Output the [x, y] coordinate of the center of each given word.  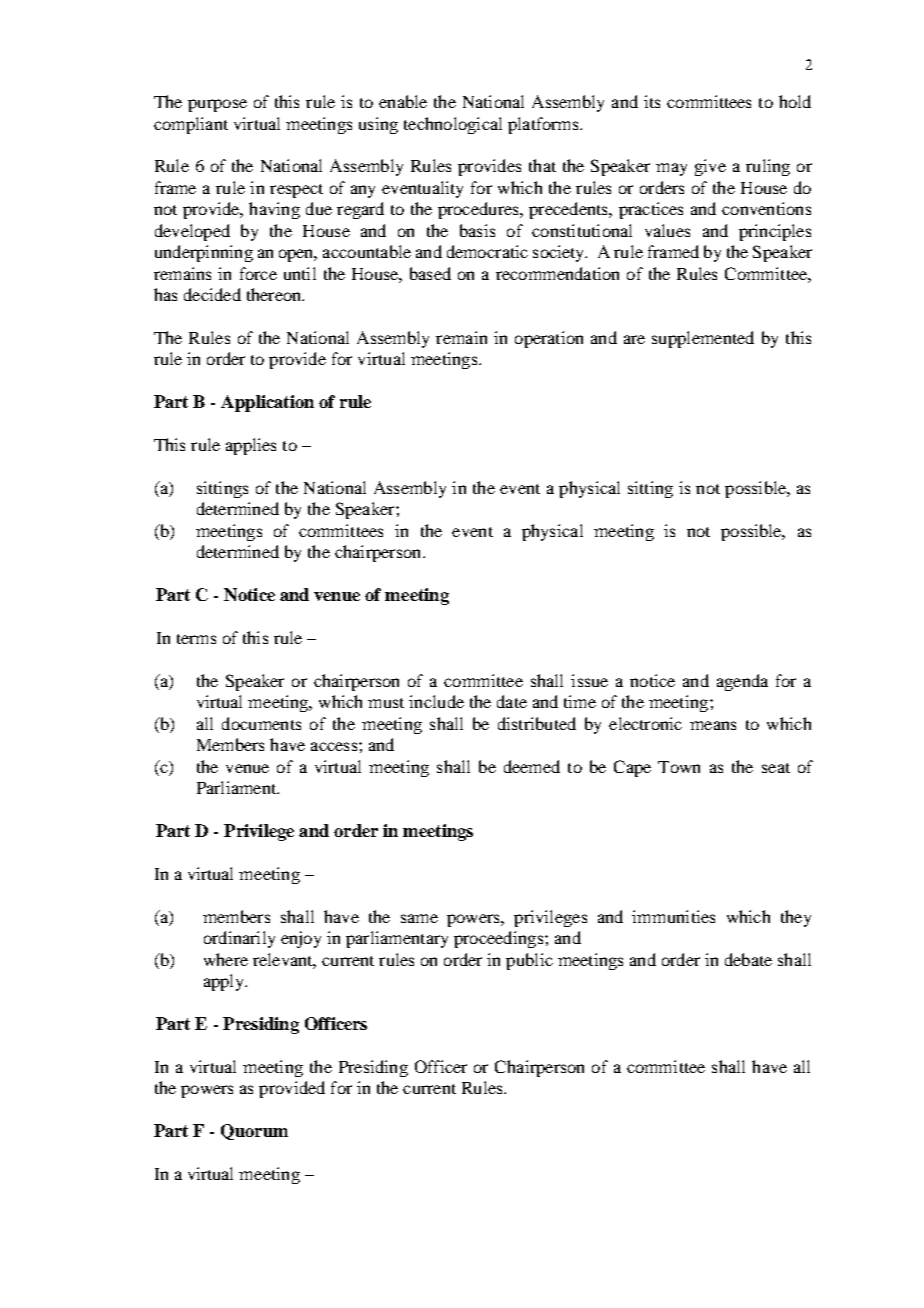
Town [679, 767]
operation [549, 339]
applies [251, 446]
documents [261, 723]
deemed [532, 766]
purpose [217, 105]
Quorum [254, 1132]
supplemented [703, 339]
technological [453, 125]
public [529, 961]
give [710, 167]
